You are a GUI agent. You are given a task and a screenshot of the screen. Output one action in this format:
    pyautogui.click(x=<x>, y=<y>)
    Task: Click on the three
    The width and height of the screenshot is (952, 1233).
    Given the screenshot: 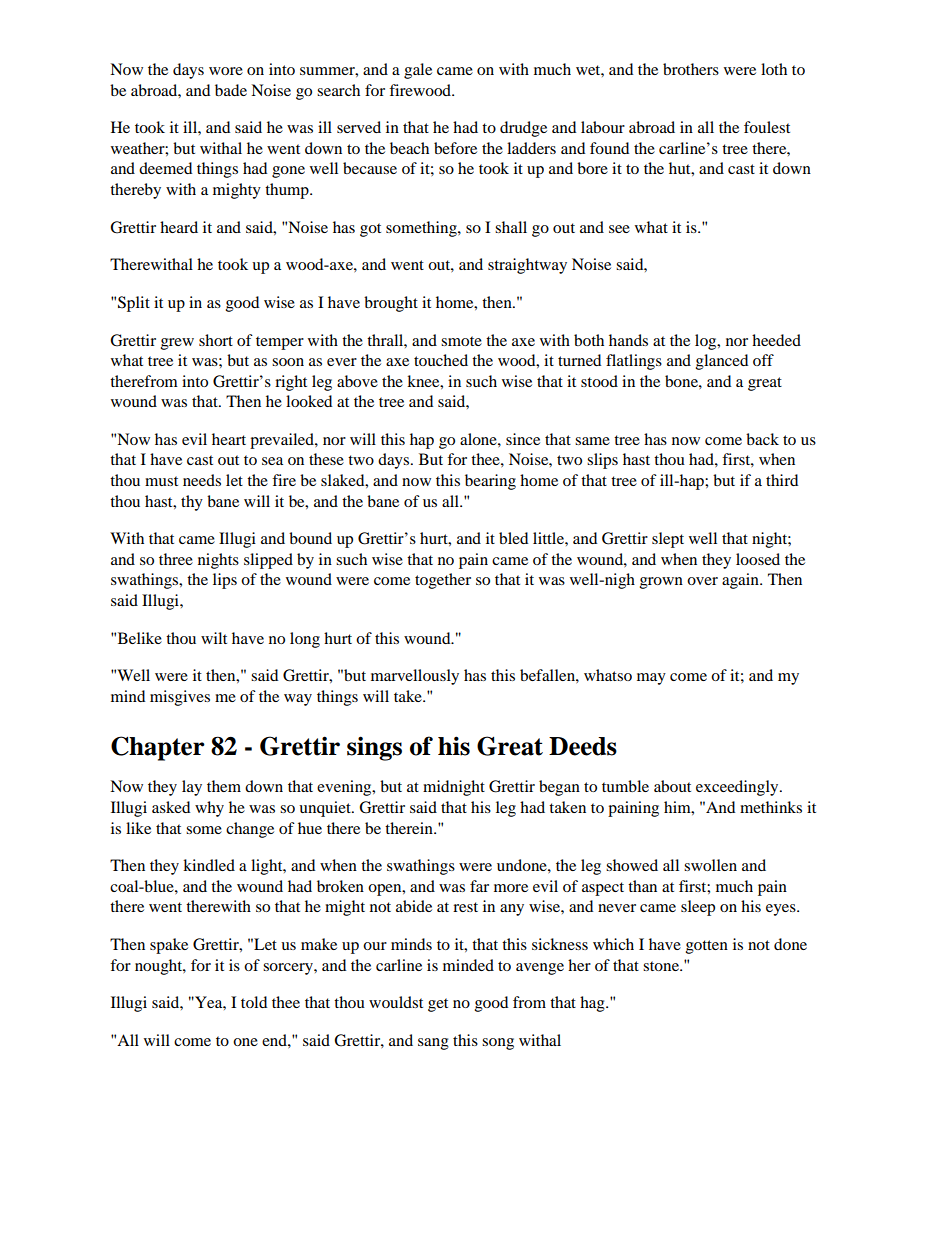 What is the action you would take?
    pyautogui.click(x=176, y=559)
